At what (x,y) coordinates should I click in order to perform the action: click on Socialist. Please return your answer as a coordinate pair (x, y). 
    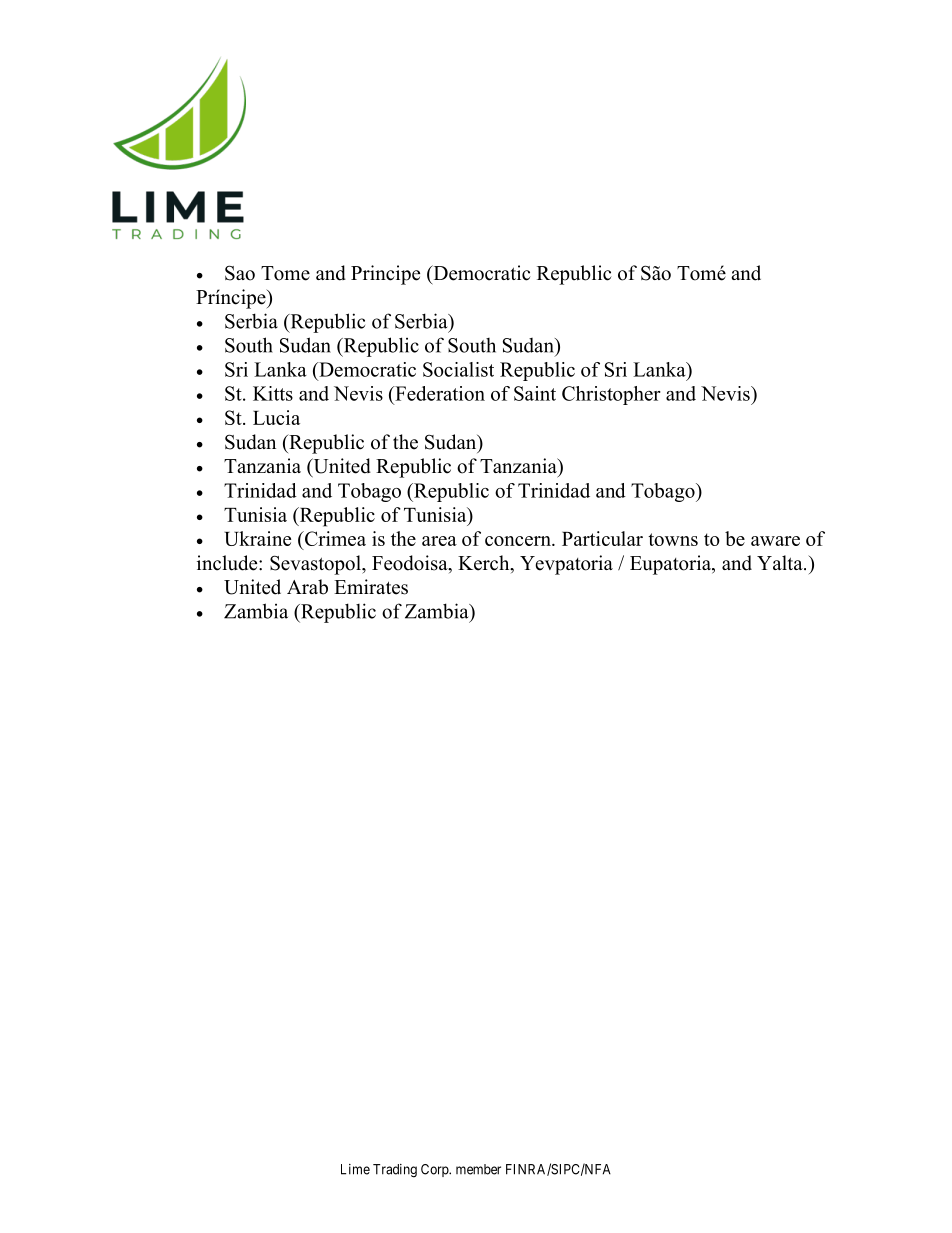
    Looking at the image, I should click on (458, 369).
